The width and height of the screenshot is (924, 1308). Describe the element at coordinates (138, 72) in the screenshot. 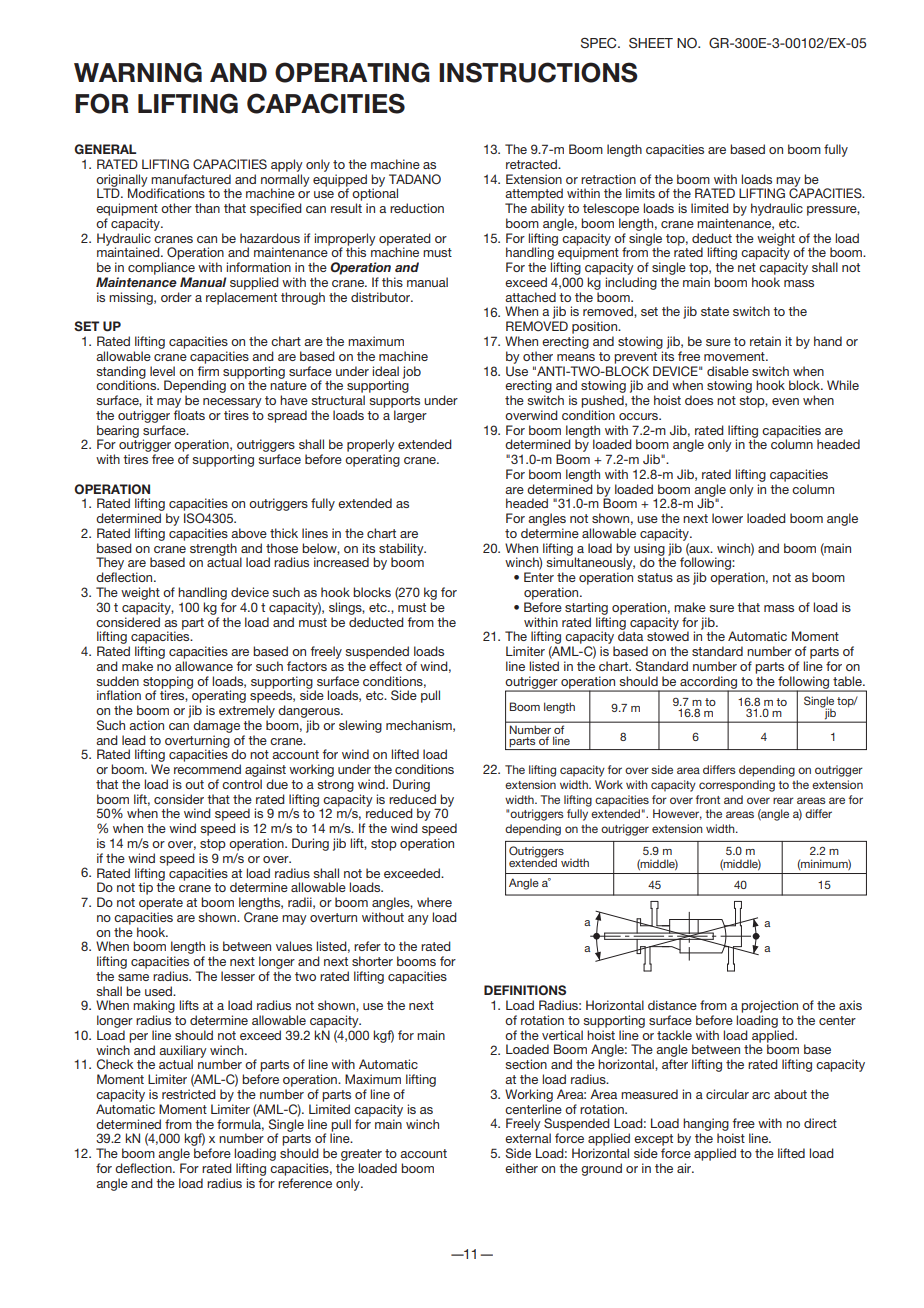

I see `WARNING` at that location.
